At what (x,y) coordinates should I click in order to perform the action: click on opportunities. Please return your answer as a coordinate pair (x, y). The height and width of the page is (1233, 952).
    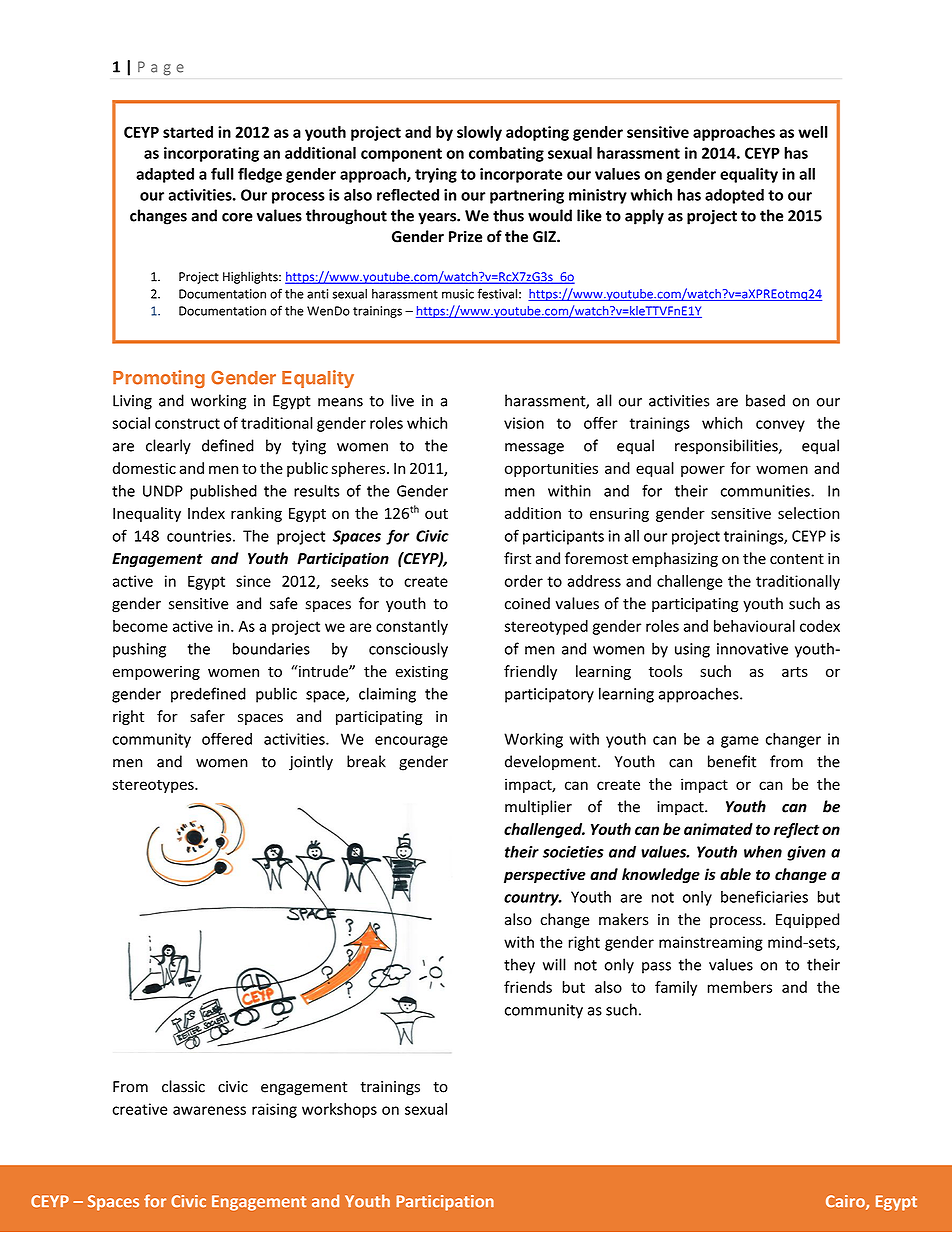
    Looking at the image, I should click on (551, 469).
